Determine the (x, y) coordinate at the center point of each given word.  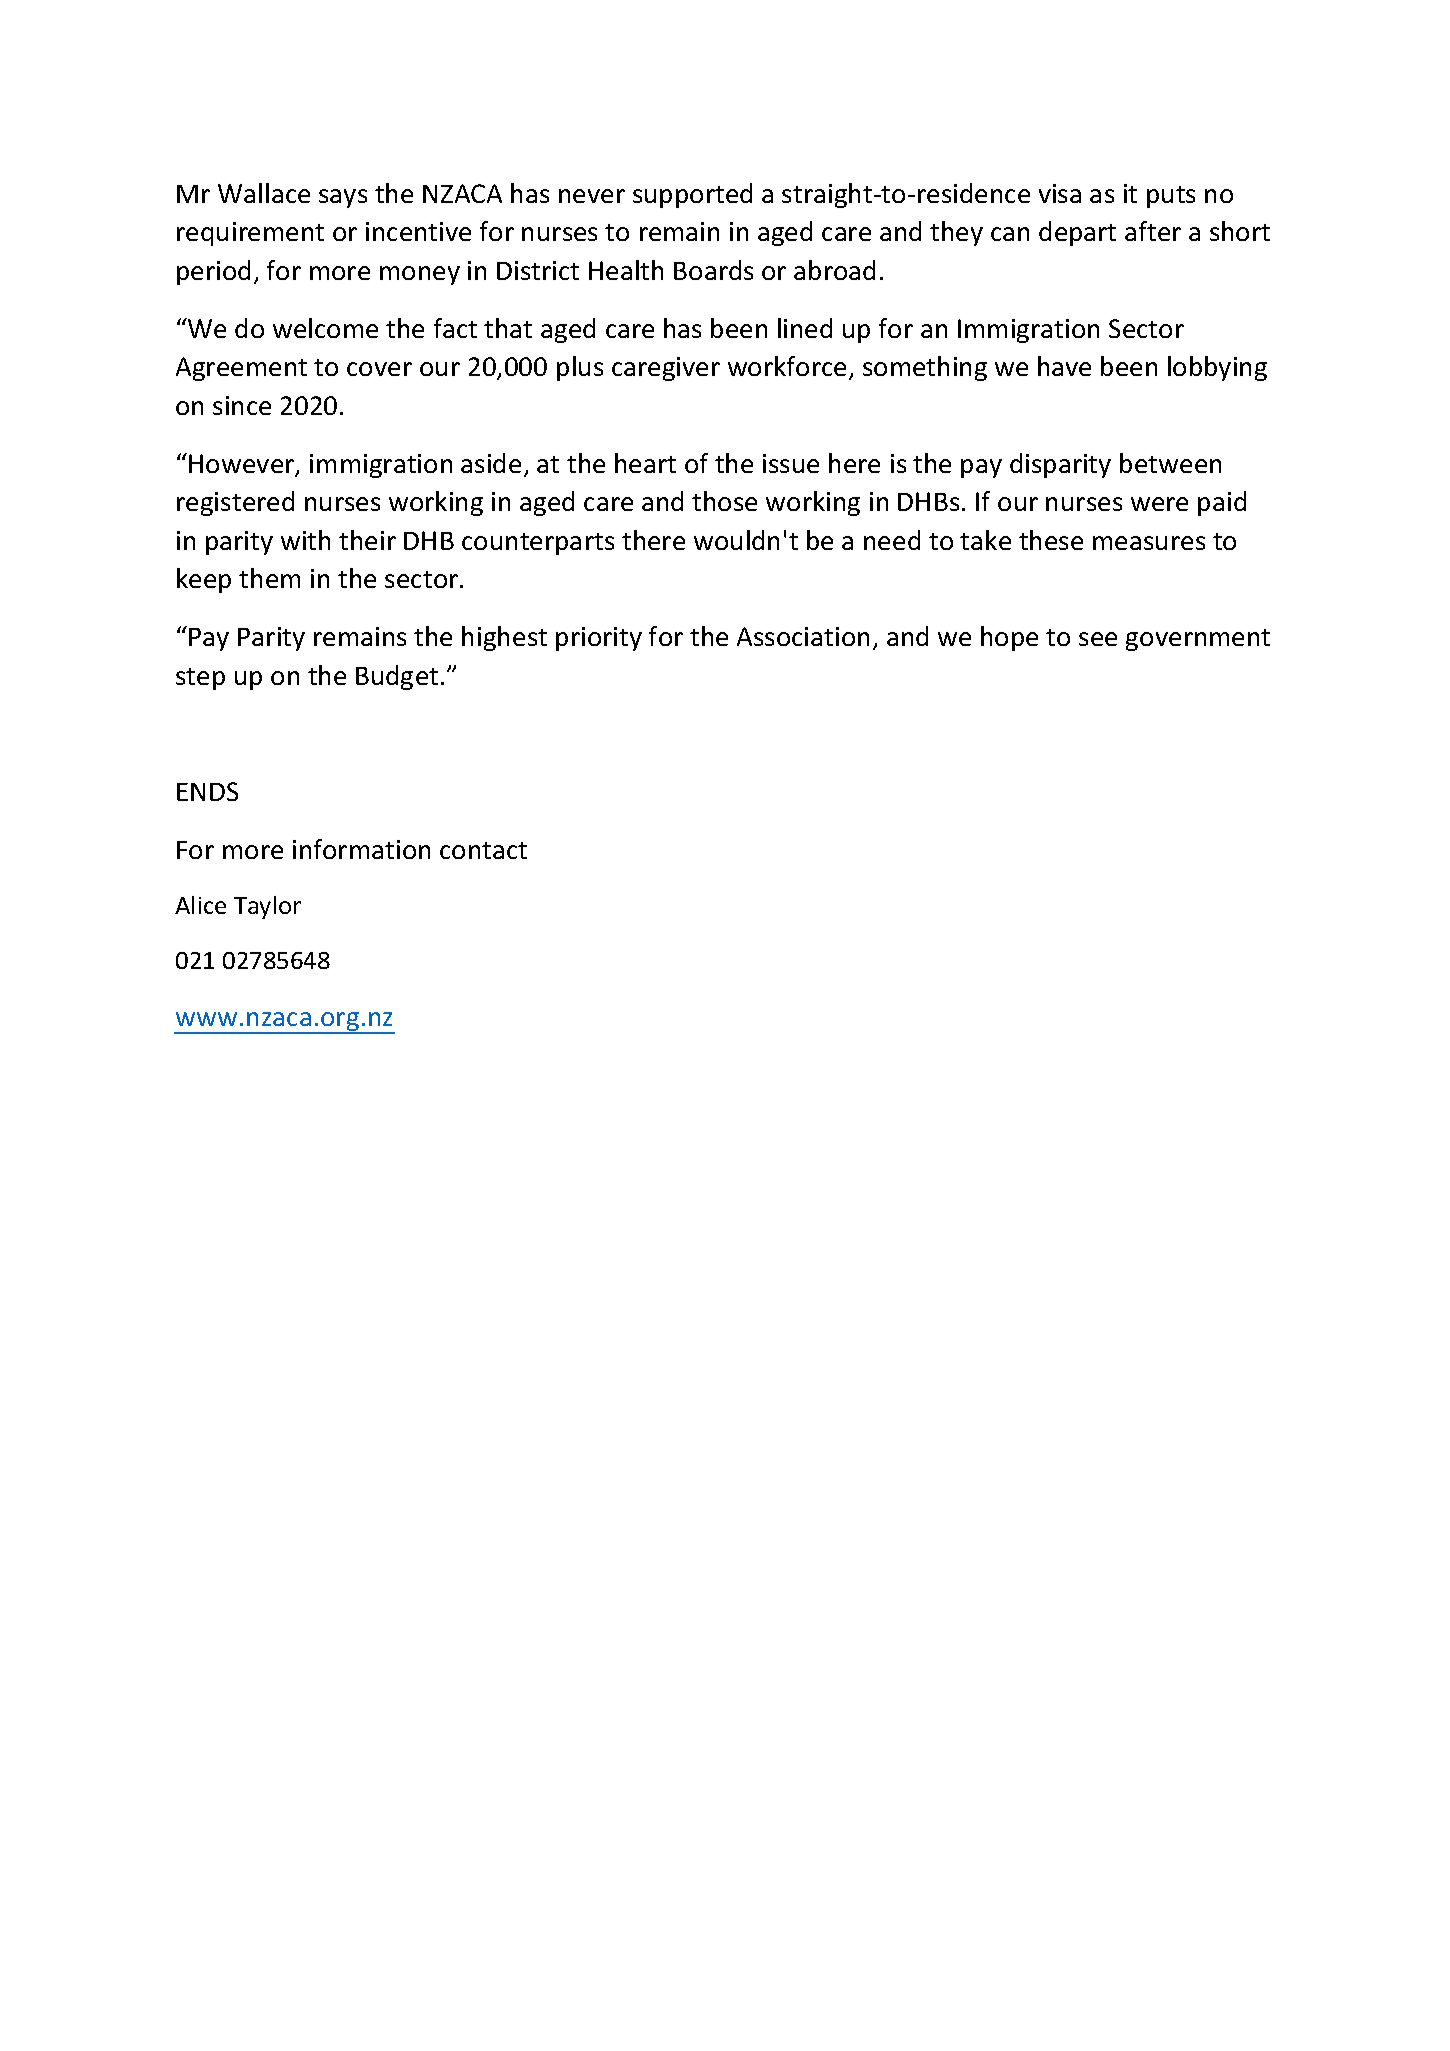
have (1064, 366)
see (1098, 639)
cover (379, 369)
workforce (787, 366)
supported (692, 195)
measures (1149, 543)
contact (483, 850)
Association (803, 636)
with (305, 540)
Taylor (267, 907)
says (343, 198)
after (1153, 231)
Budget (397, 677)
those (724, 501)
